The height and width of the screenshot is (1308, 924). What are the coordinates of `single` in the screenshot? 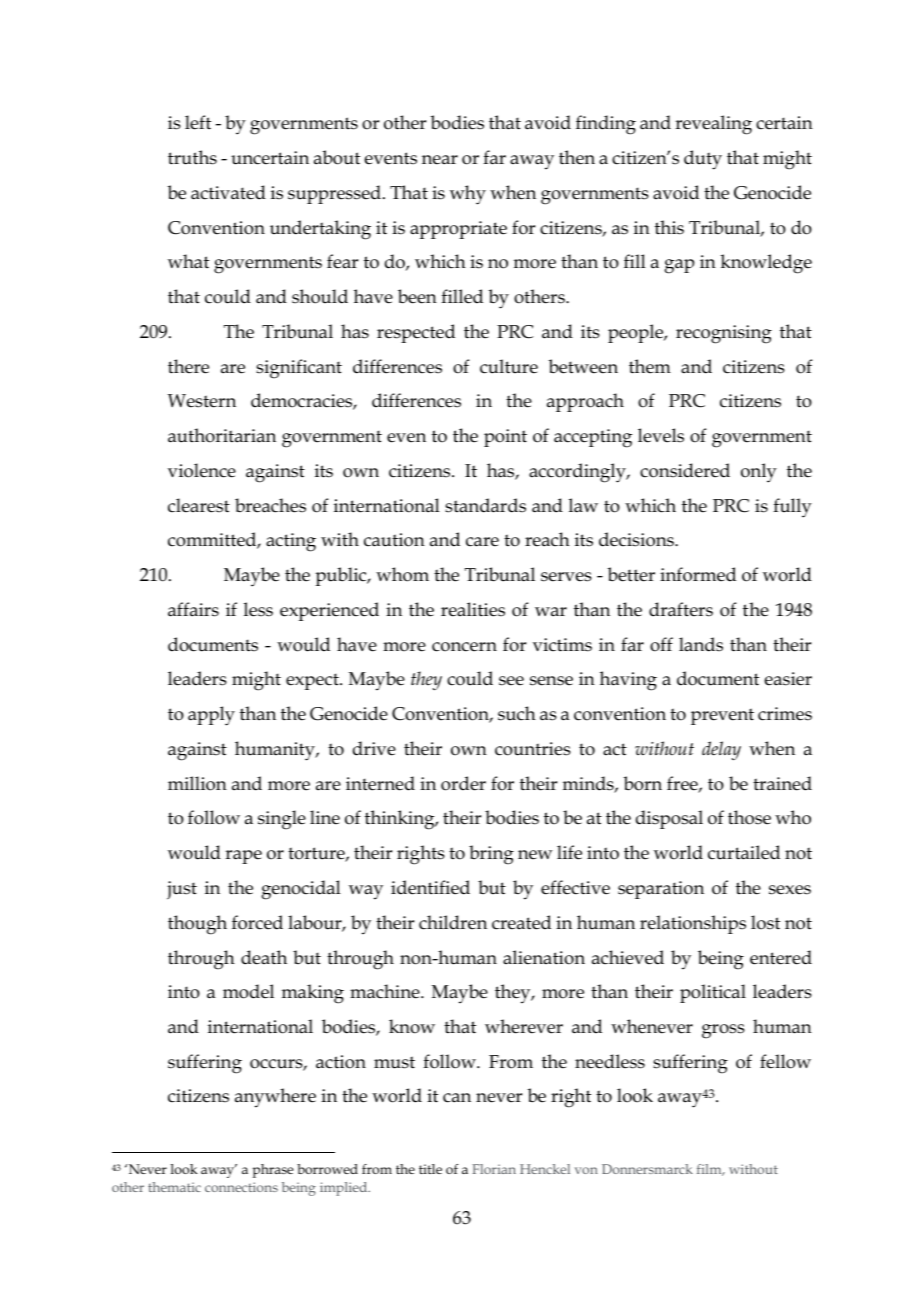 It's located at (282, 820).
